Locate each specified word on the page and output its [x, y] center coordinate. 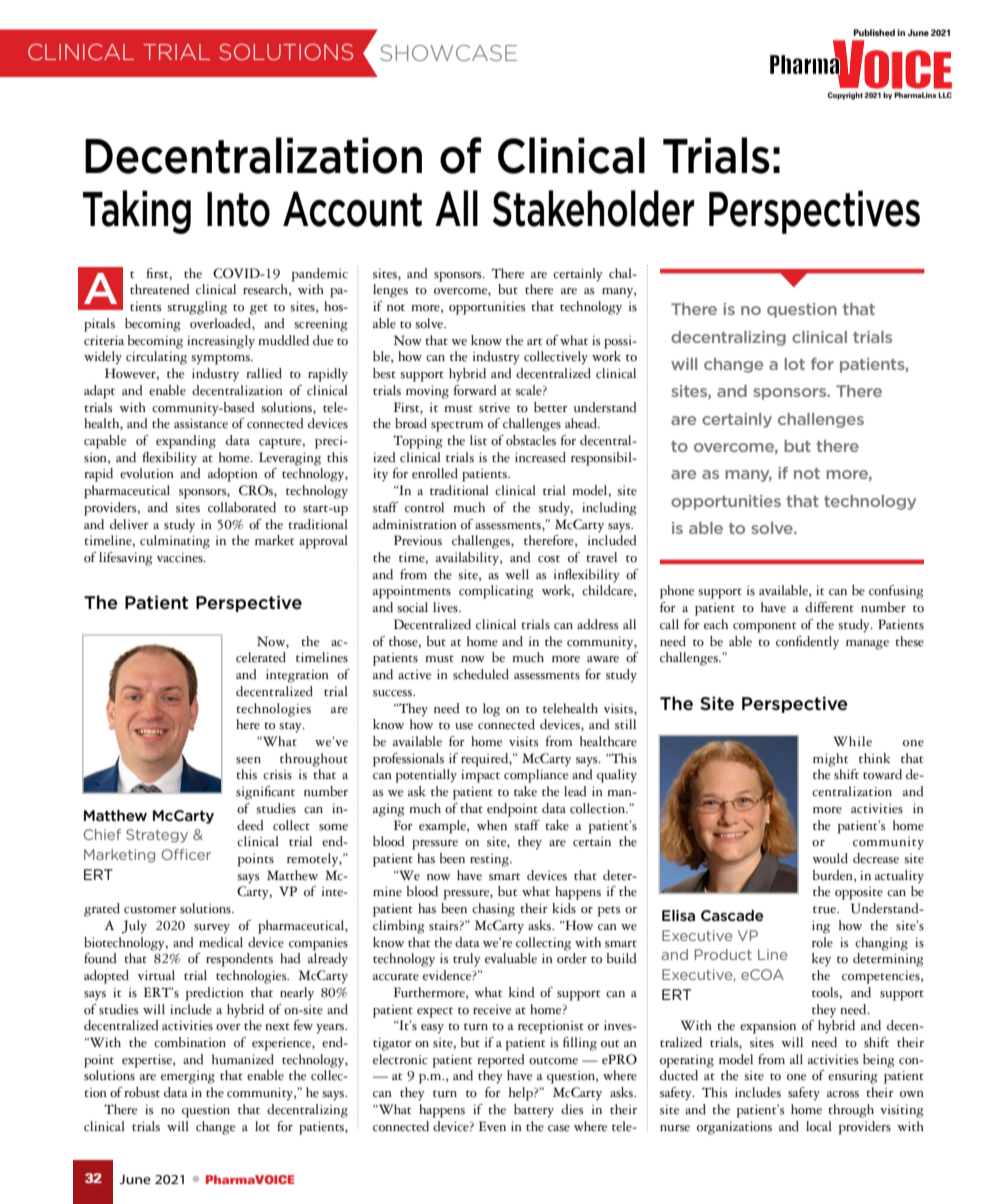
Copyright [846, 96]
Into [238, 209]
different [829, 607]
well [517, 574]
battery [534, 1111]
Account [352, 209]
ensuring [852, 1077]
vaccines [181, 557]
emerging [188, 1077]
